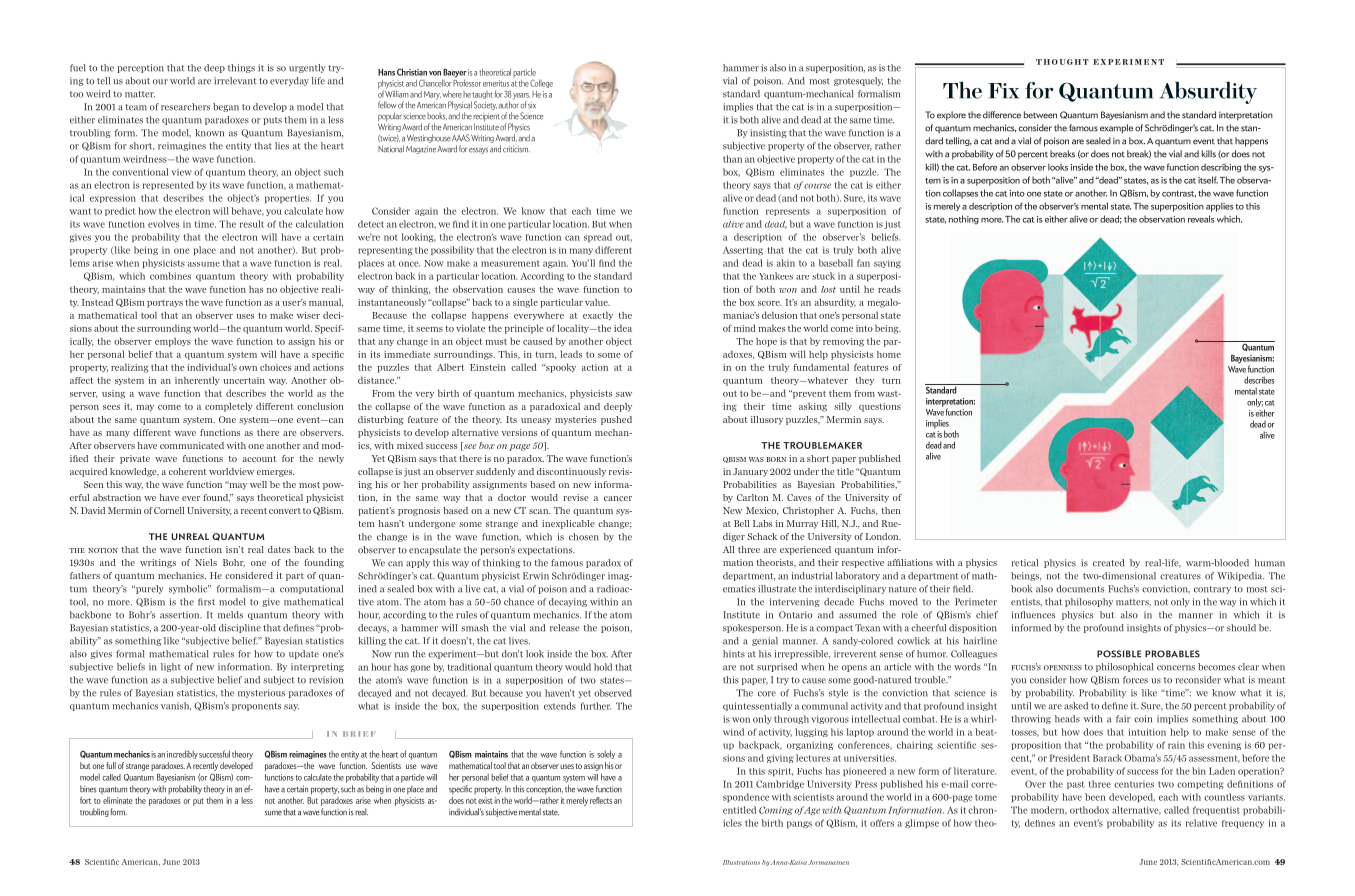 This document has height=896, width=1355. What do you see at coordinates (1040, 115) in the document?
I see `between` at bounding box center [1040, 115].
